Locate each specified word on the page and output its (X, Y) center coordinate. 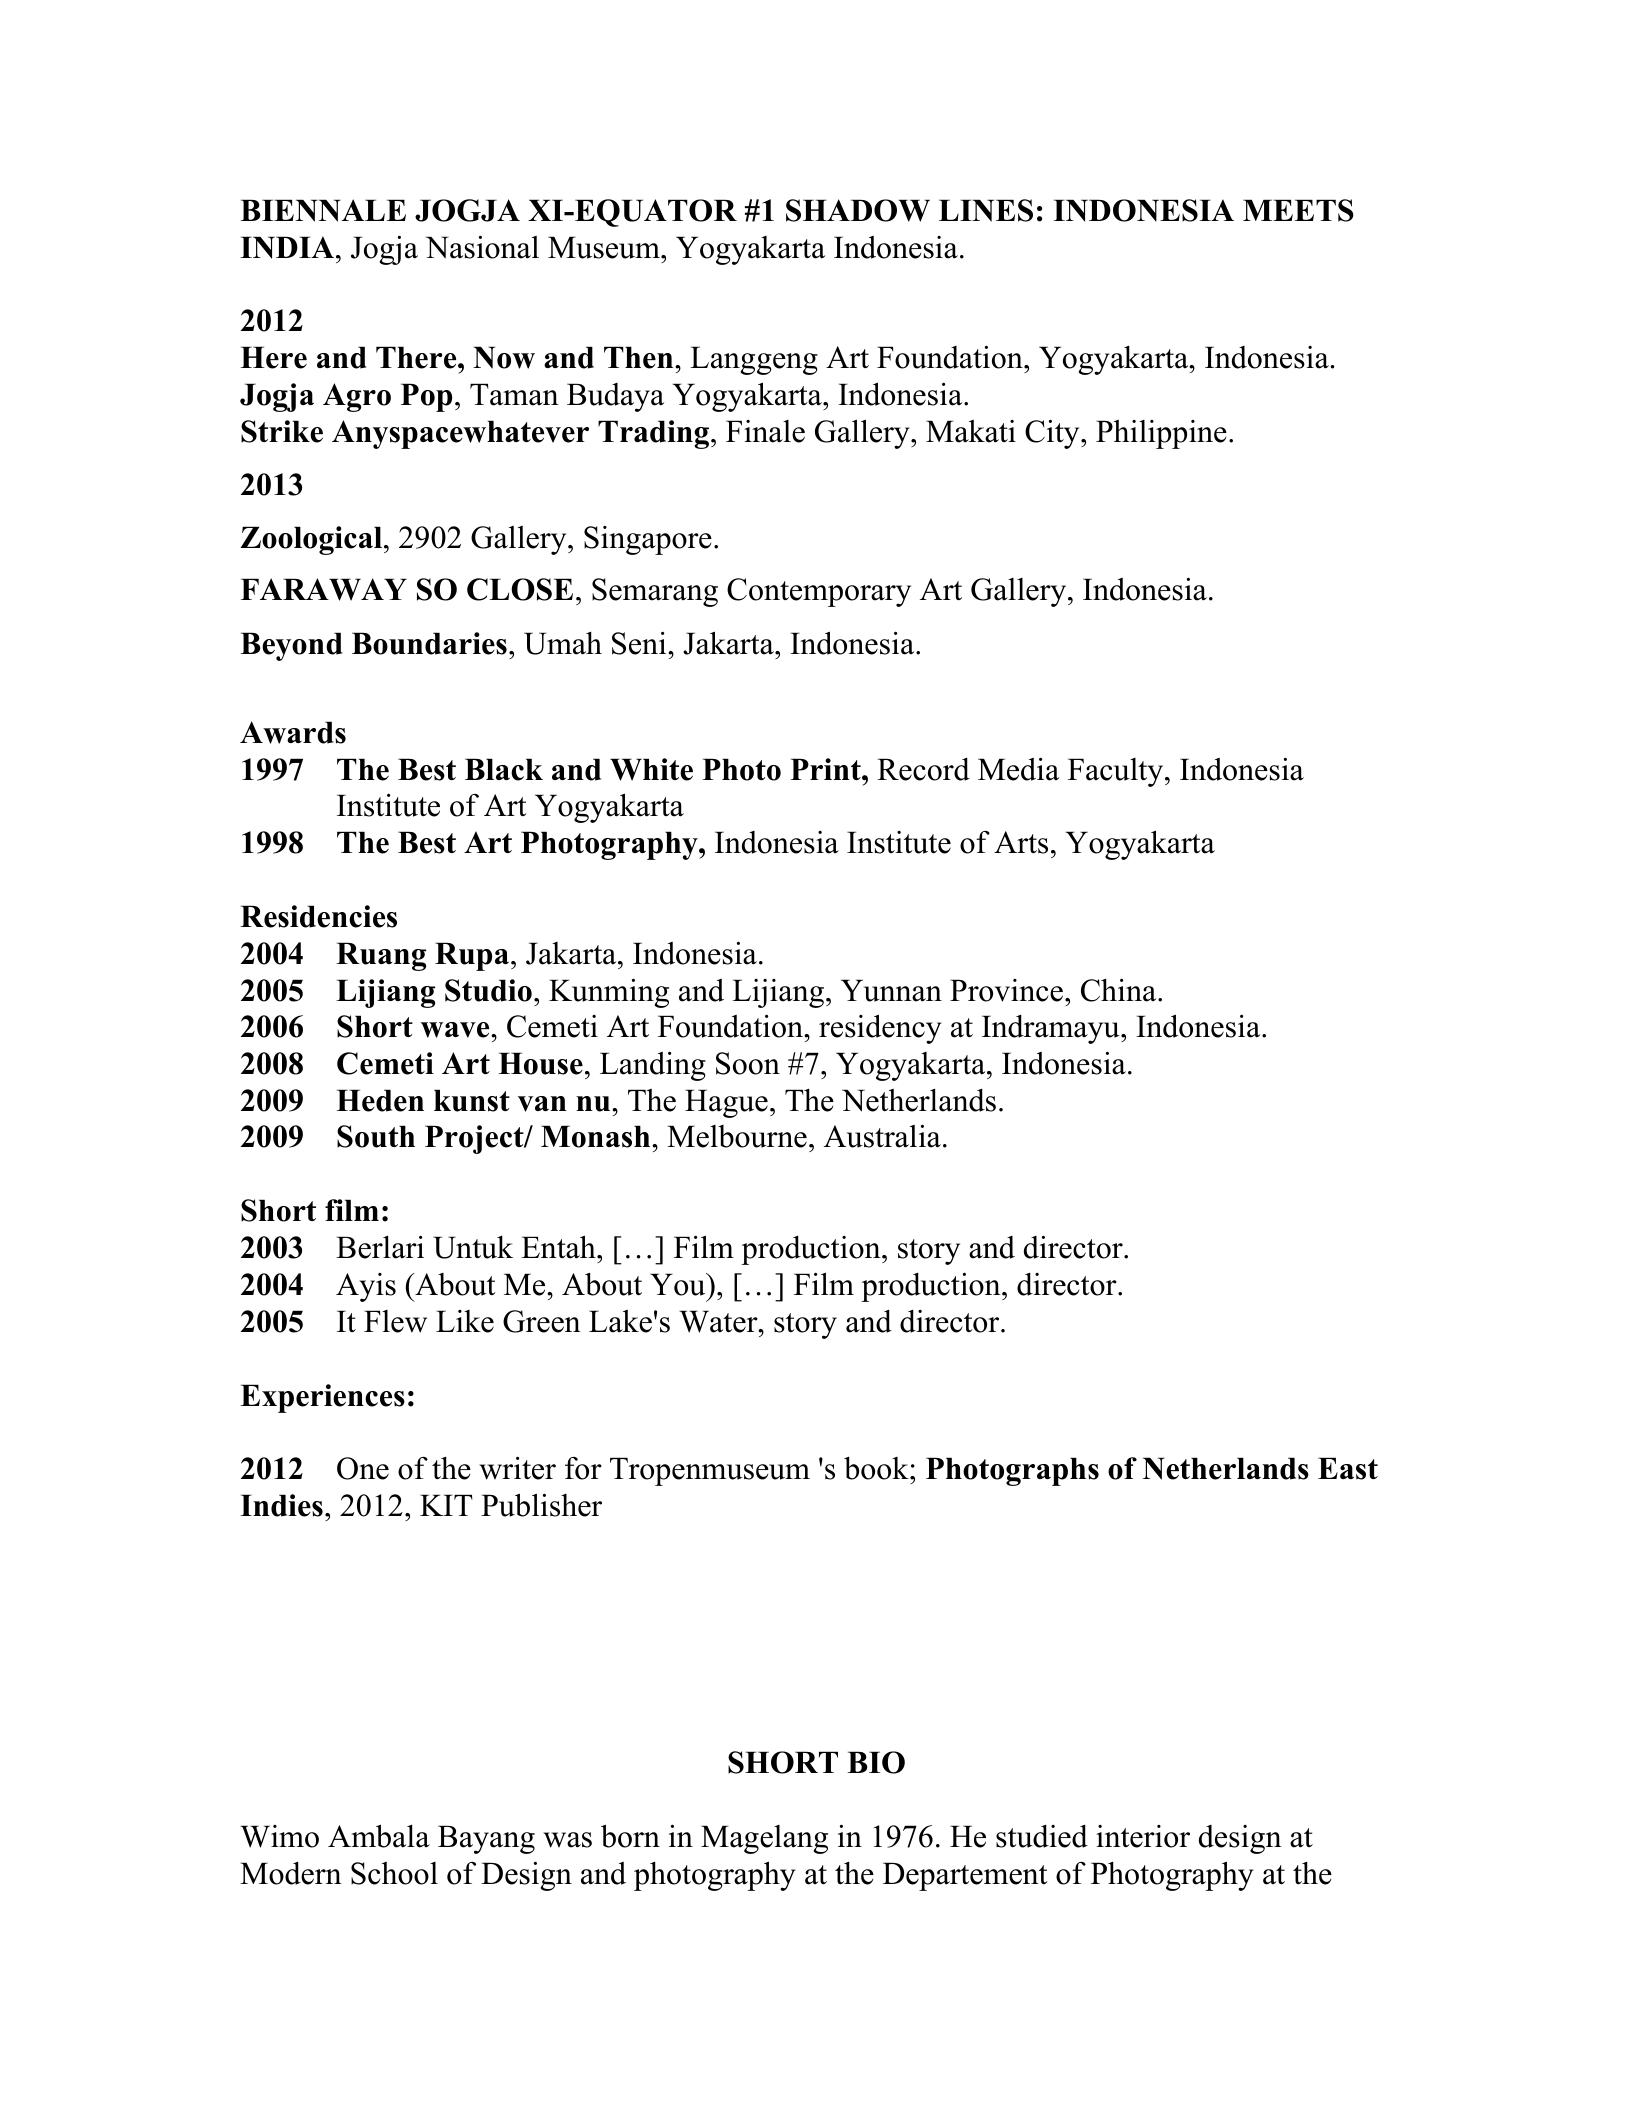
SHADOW (858, 210)
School (394, 1873)
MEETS (1298, 210)
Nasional (482, 247)
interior (1143, 1836)
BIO (876, 1762)
